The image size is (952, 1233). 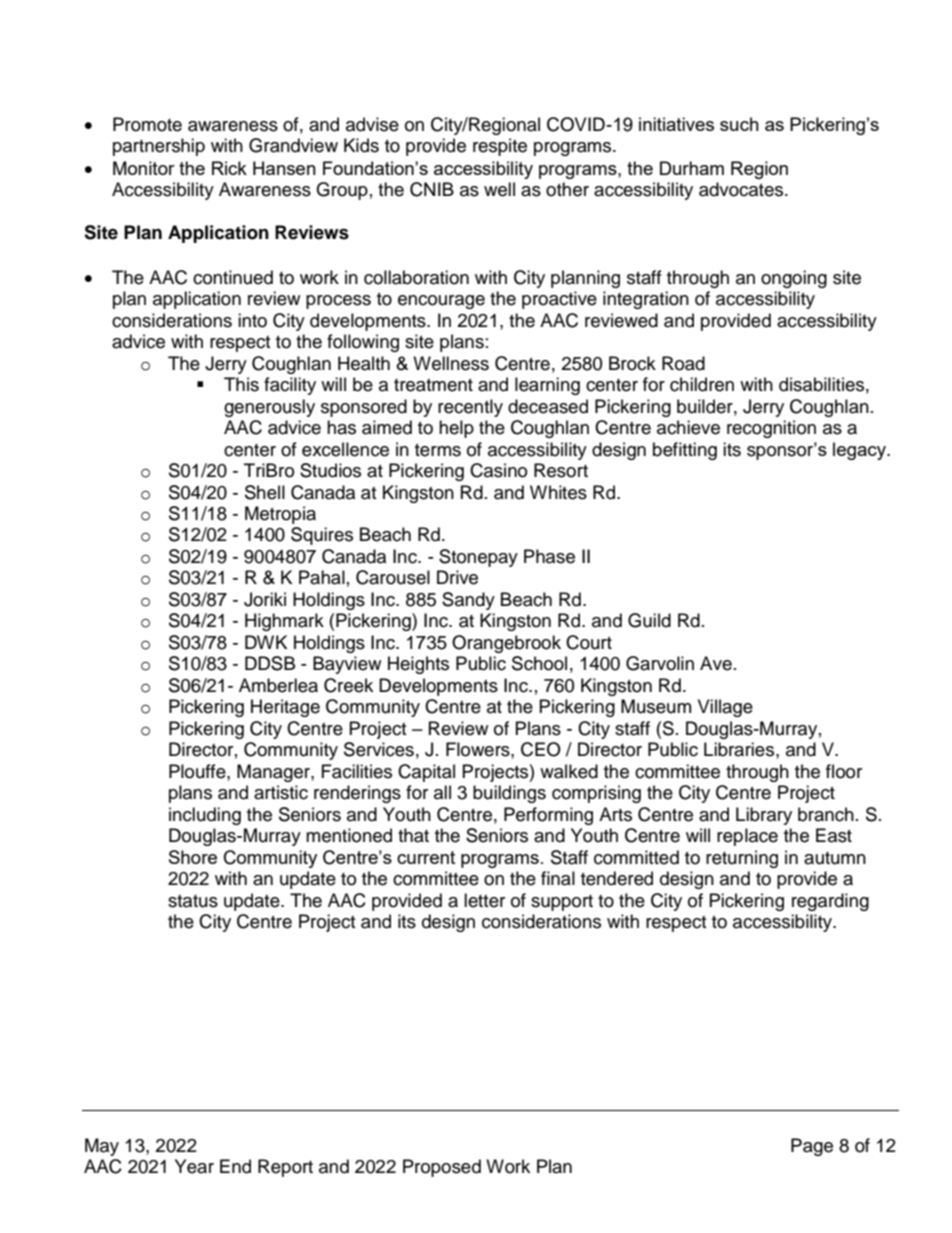 What do you see at coordinates (205, 816) in the screenshot?
I see `including` at bounding box center [205, 816].
